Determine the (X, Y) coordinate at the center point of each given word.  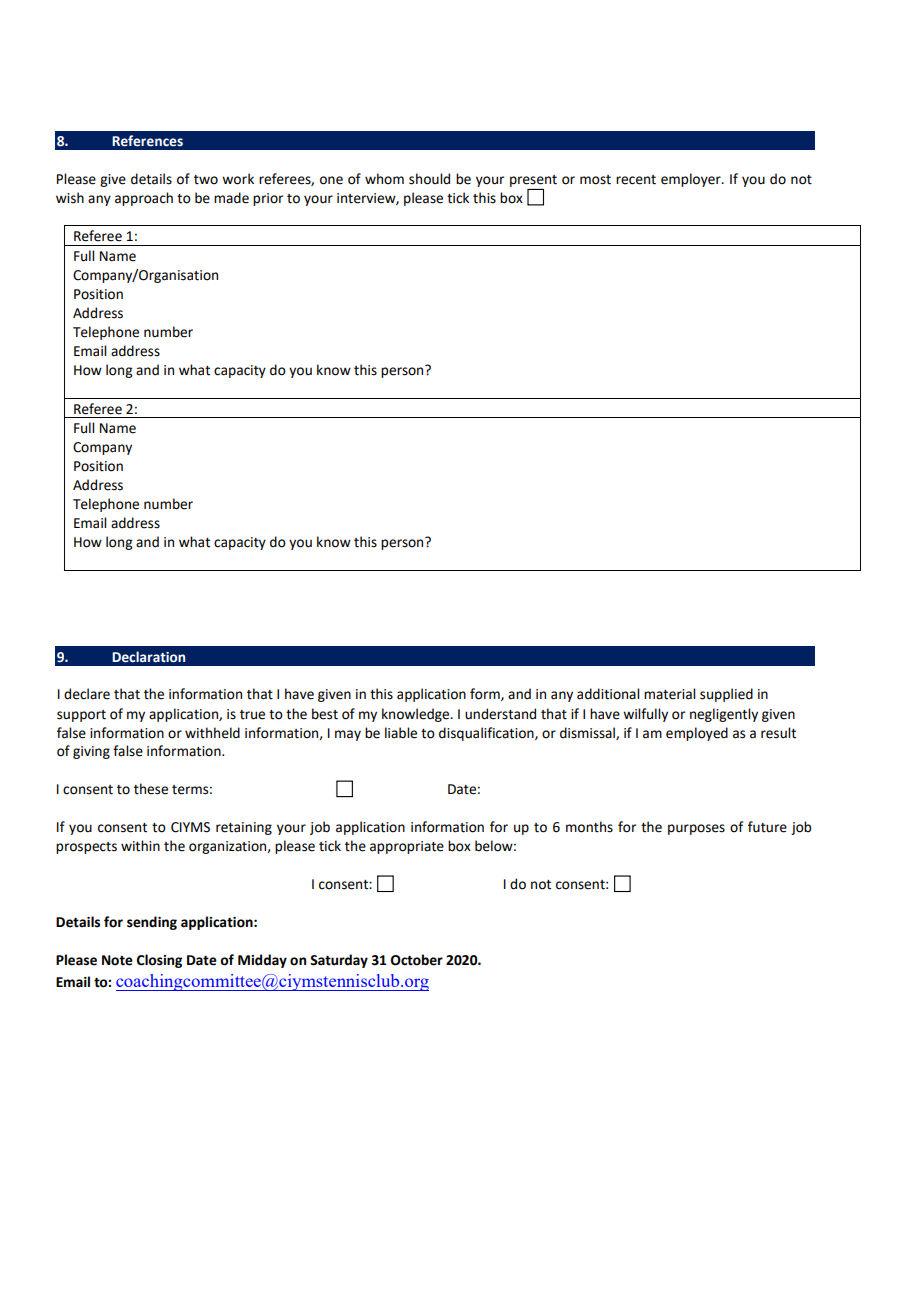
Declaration (148, 657)
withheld (212, 733)
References (147, 141)
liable (401, 733)
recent (636, 180)
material (669, 694)
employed (697, 734)
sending (152, 923)
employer (692, 180)
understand (500, 714)
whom (384, 179)
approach (144, 199)
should (429, 179)
